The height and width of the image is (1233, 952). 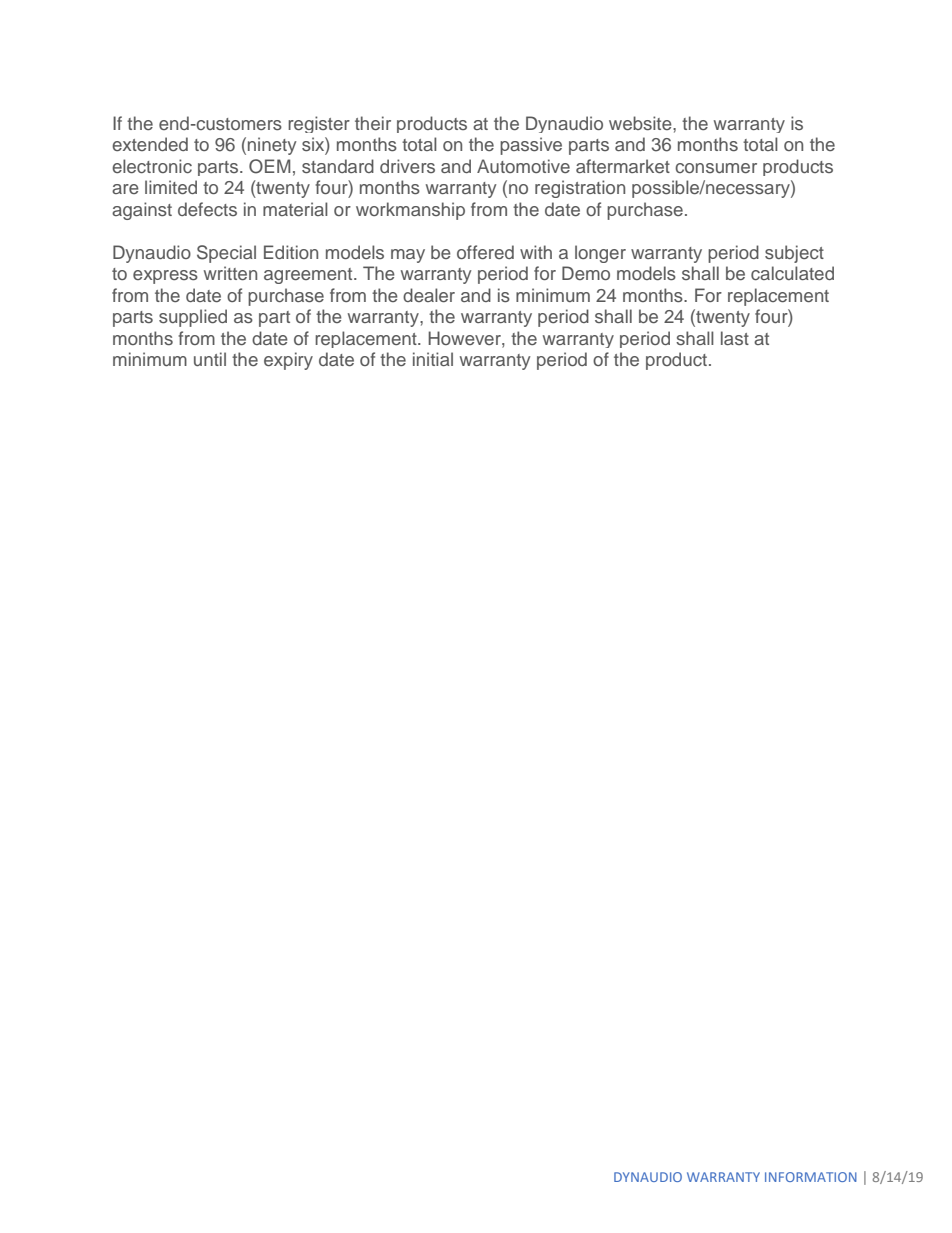 I want to click on INFORMATION, so click(x=811, y=1177).
